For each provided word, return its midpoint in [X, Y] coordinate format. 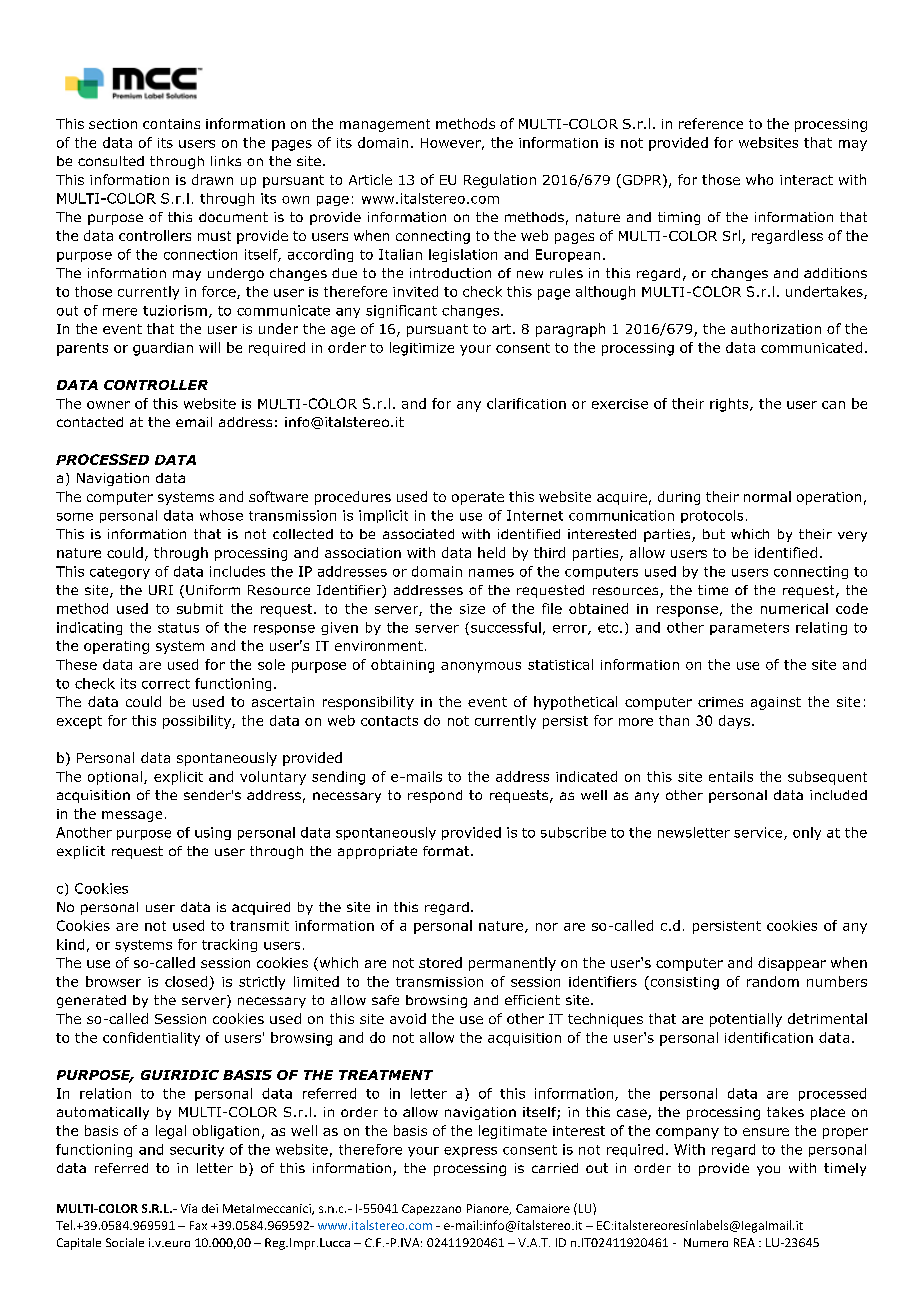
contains [171, 124]
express [470, 1152]
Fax [198, 1225]
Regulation [500, 181]
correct [166, 684]
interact [806, 180]
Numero [706, 1242]
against [776, 703]
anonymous [481, 667]
